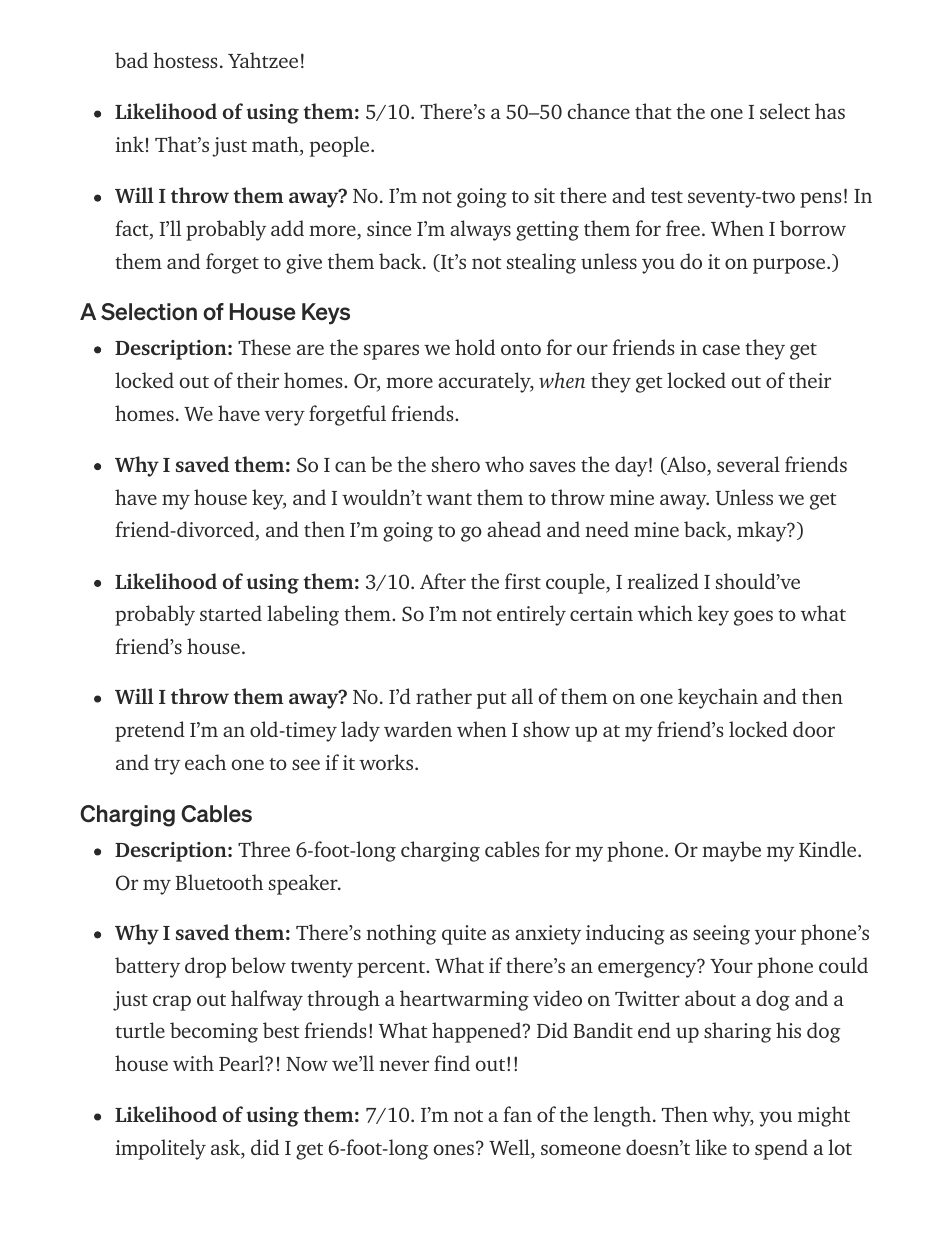  Describe the element at coordinates (464, 935) in the document. I see `quite` at that location.
